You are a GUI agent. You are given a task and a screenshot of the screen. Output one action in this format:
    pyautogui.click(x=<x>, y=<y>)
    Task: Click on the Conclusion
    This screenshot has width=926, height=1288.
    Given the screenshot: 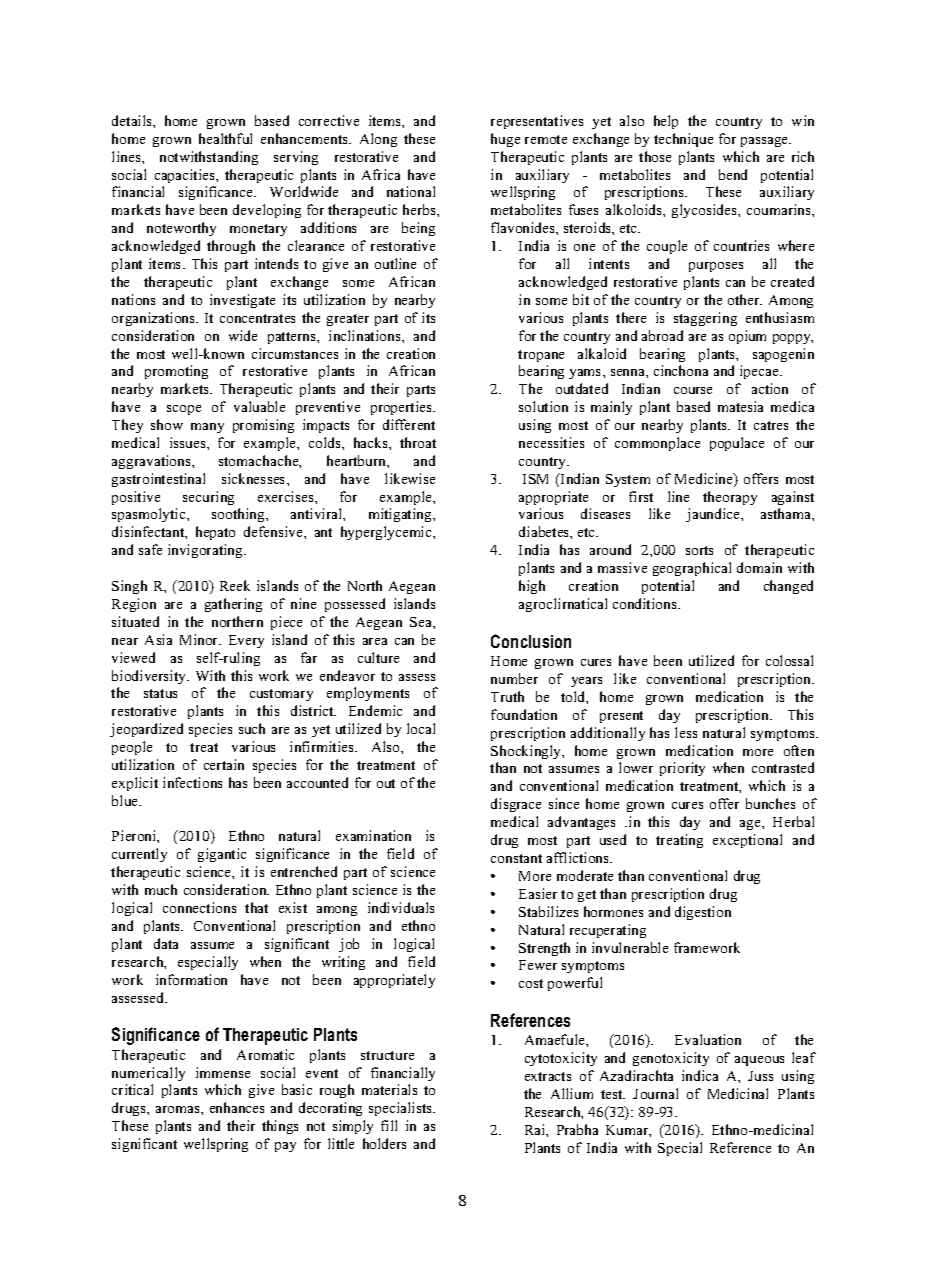 What is the action you would take?
    pyautogui.click(x=531, y=641)
